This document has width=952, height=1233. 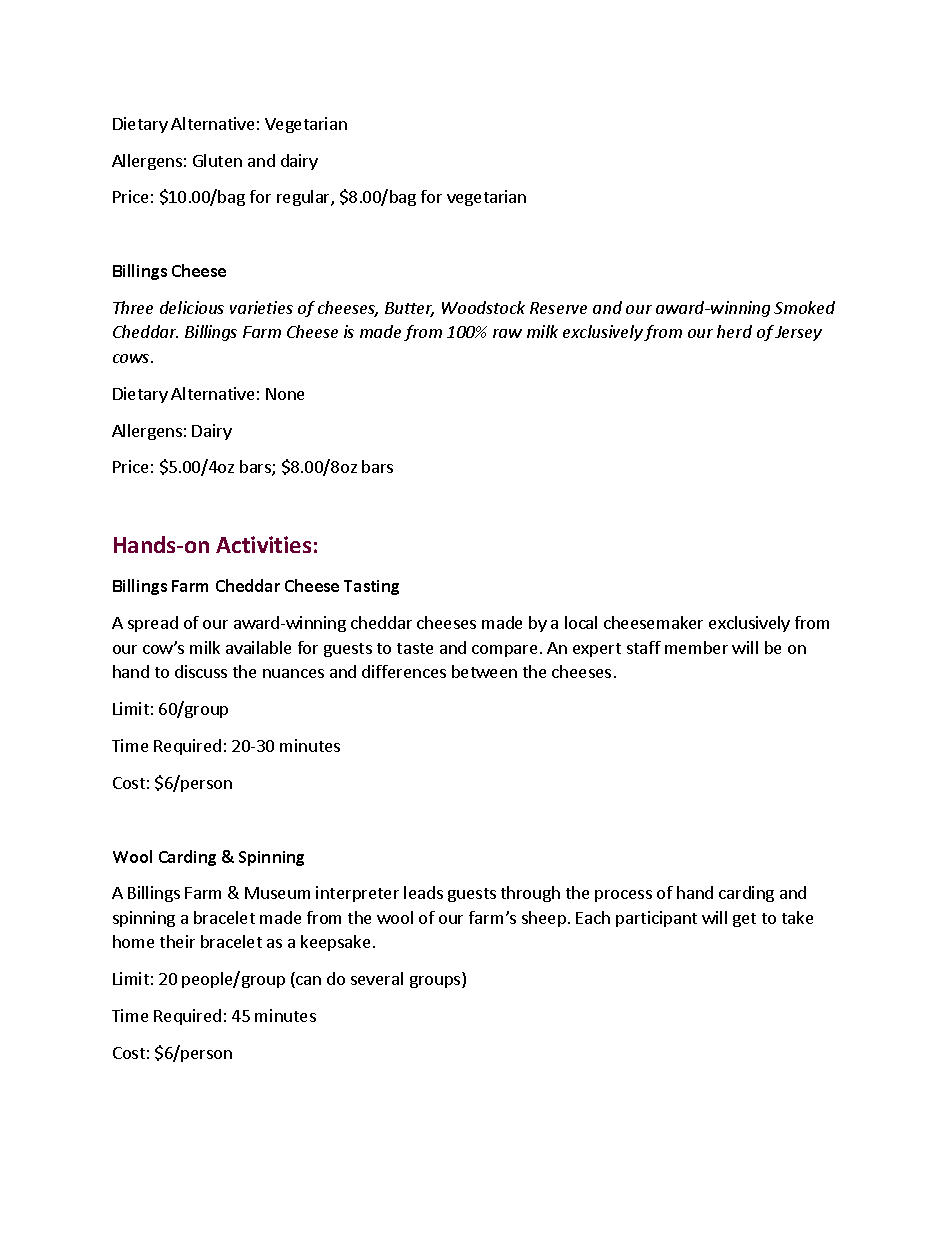 What do you see at coordinates (177, 941) in the document?
I see `their` at bounding box center [177, 941].
